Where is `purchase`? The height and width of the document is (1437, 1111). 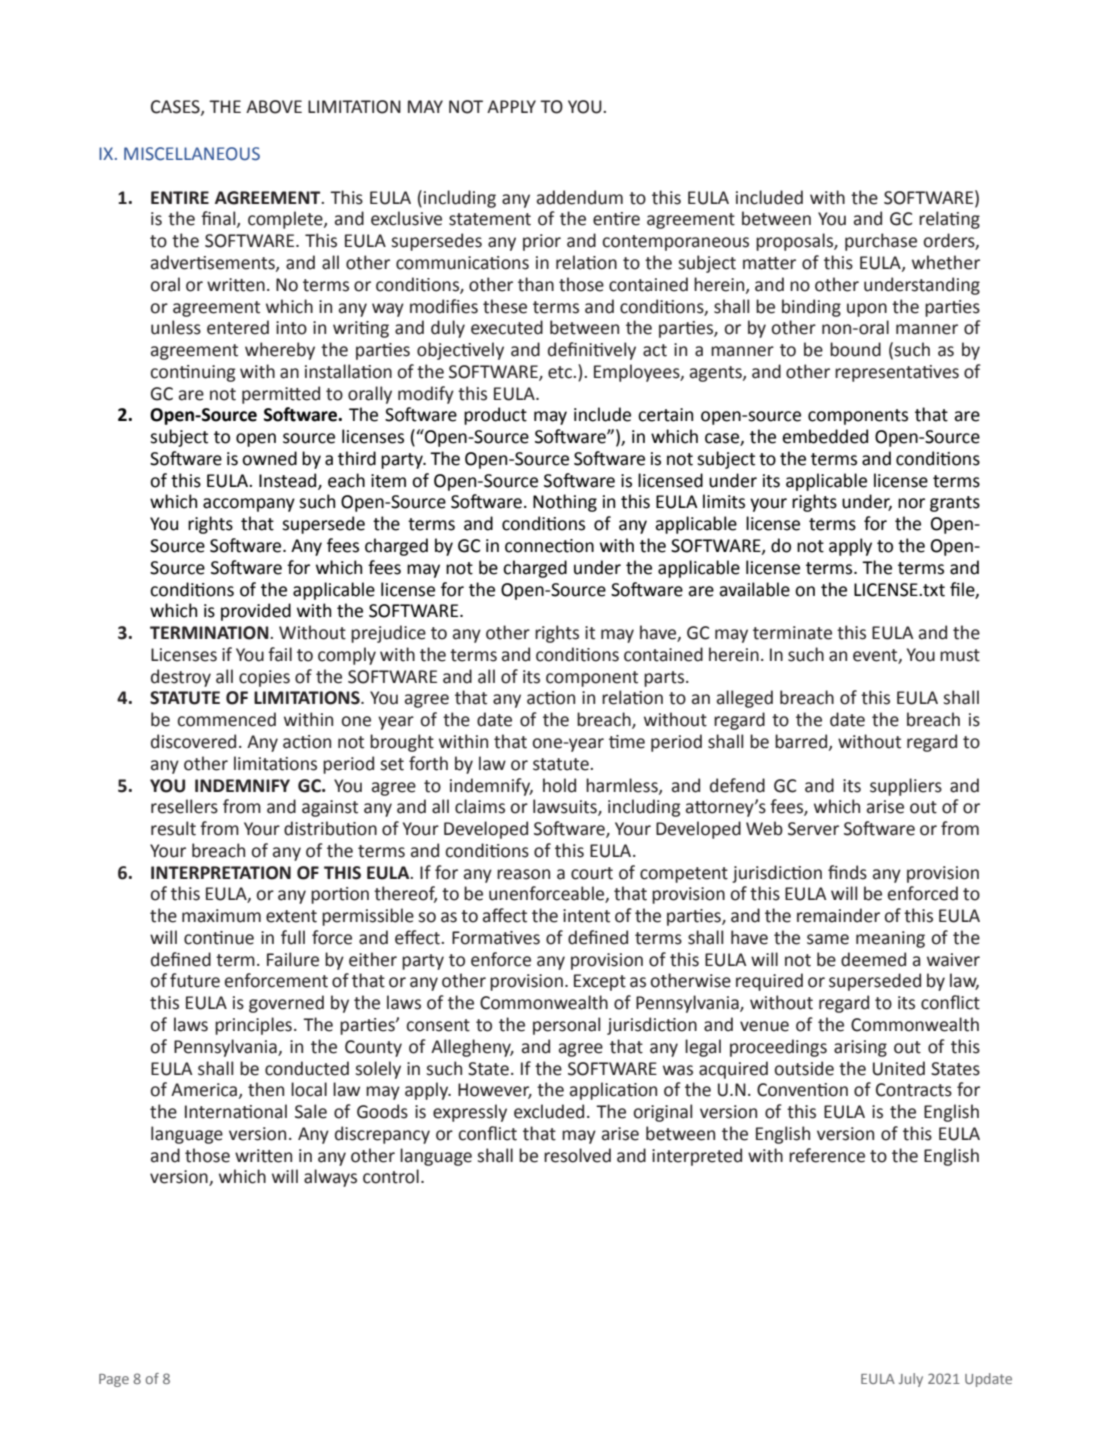
purchase is located at coordinates (881, 242).
